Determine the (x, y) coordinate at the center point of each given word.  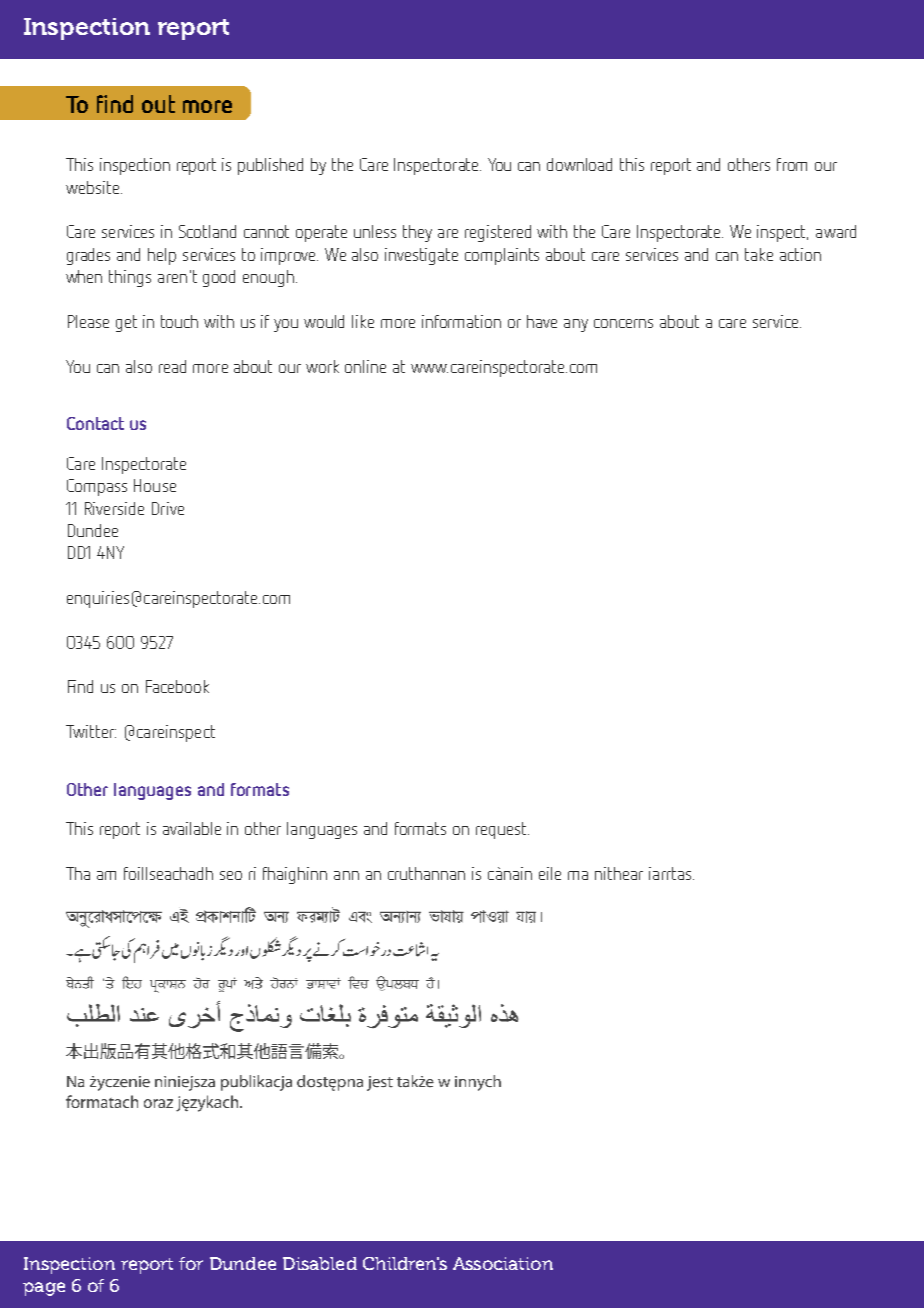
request (502, 830)
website (94, 187)
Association (503, 1263)
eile (550, 873)
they (417, 233)
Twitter (91, 731)
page (44, 1289)
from (792, 164)
